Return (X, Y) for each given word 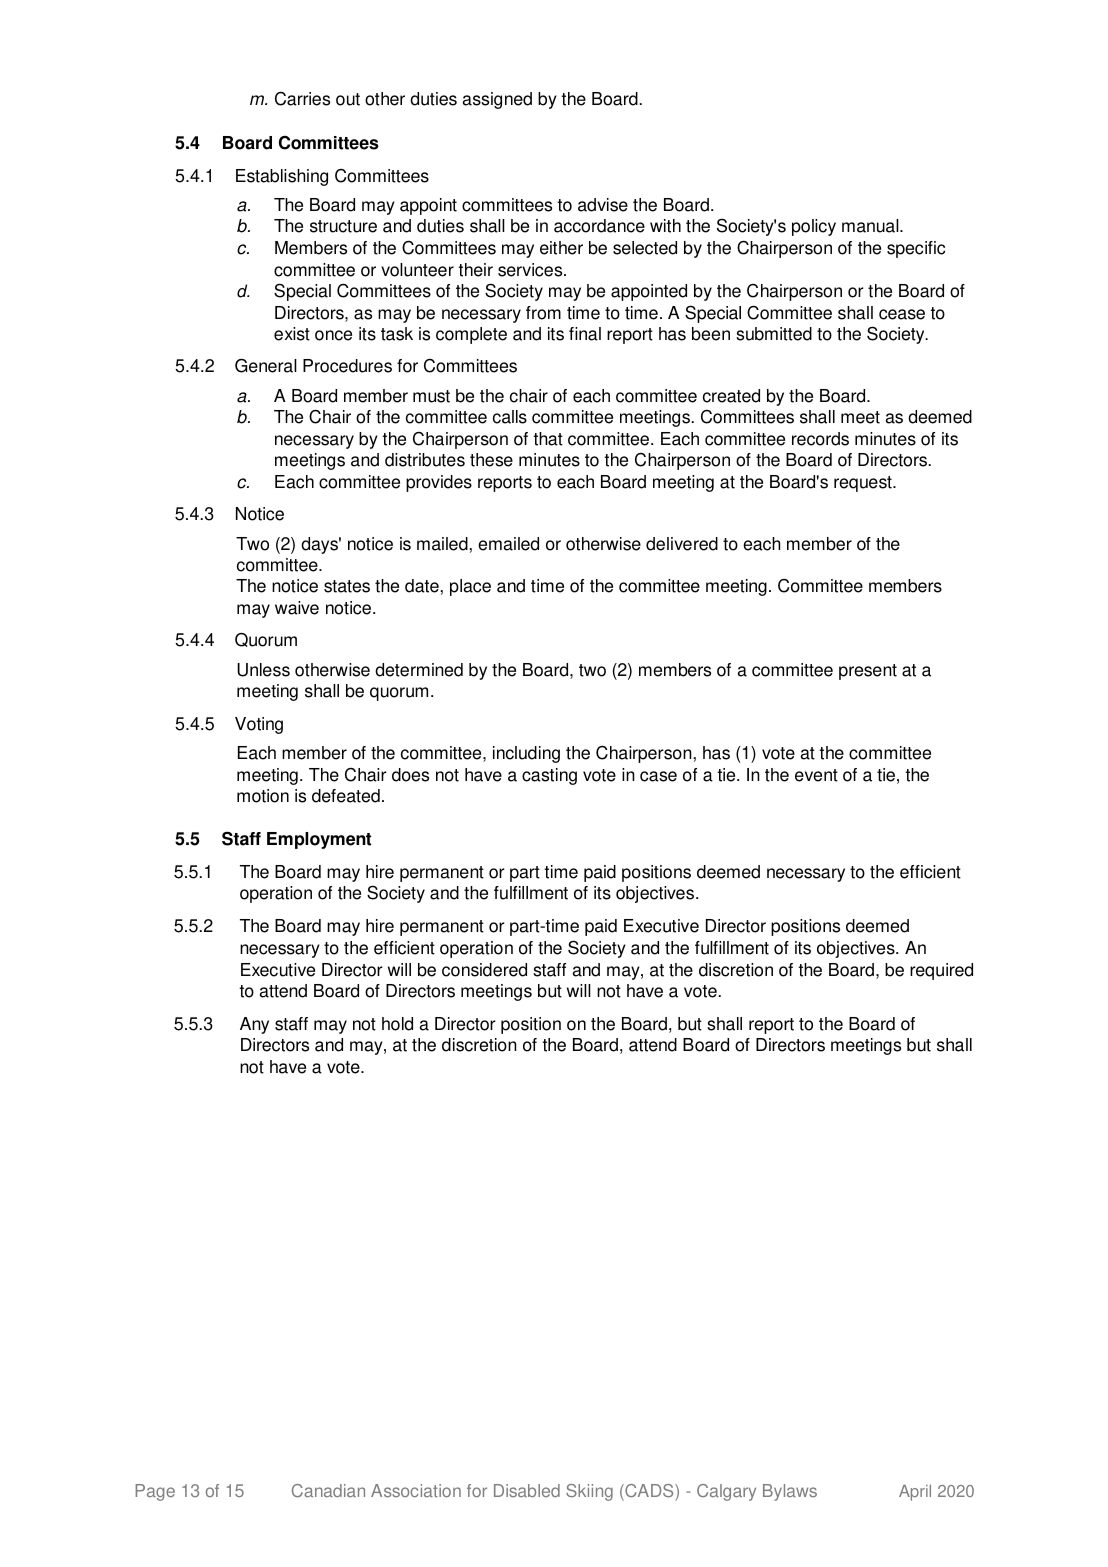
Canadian (328, 1490)
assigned (497, 100)
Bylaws (790, 1492)
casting (549, 776)
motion (263, 796)
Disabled (527, 1490)
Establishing (282, 177)
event (816, 775)
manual (871, 226)
